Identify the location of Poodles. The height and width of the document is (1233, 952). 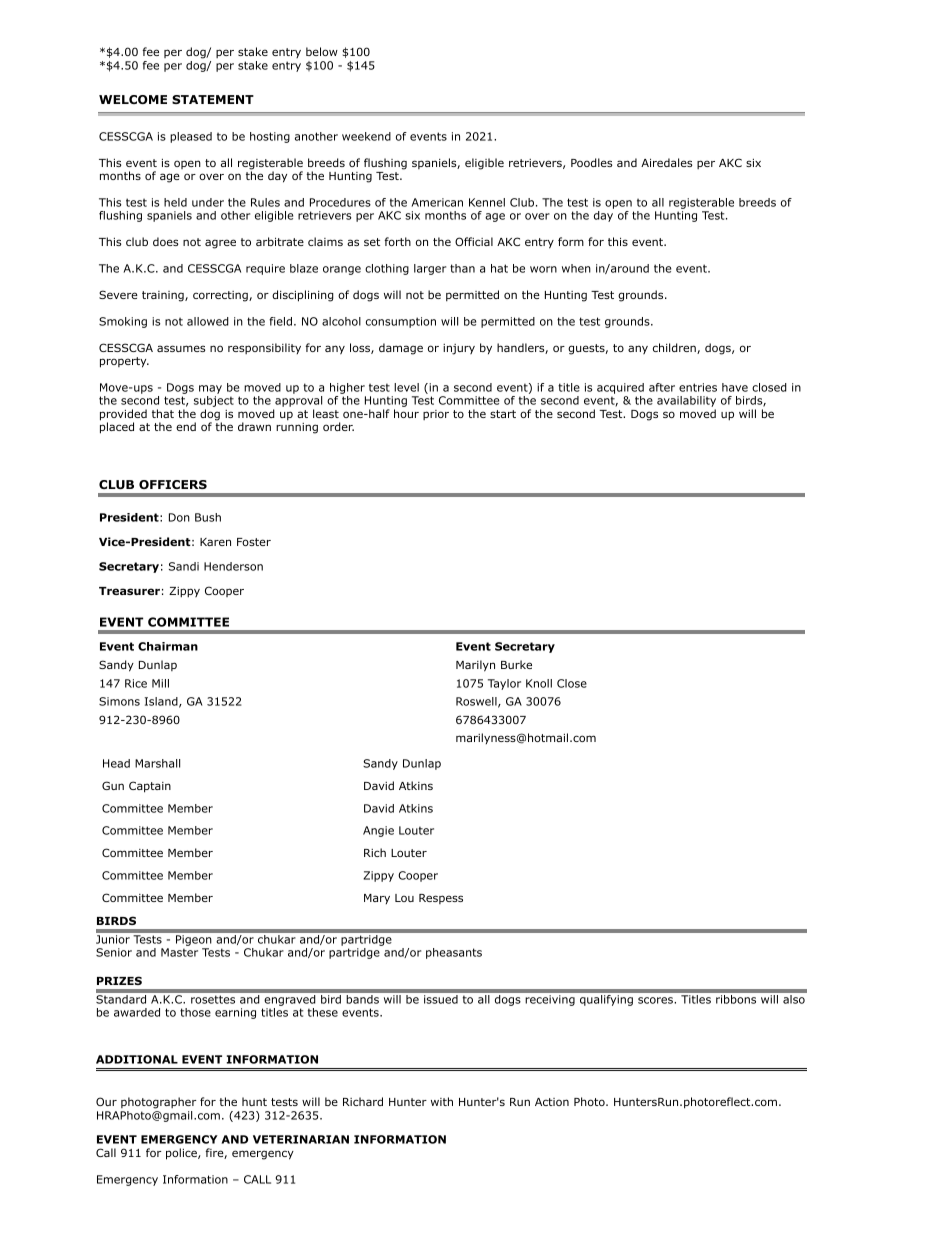
(591, 162).
